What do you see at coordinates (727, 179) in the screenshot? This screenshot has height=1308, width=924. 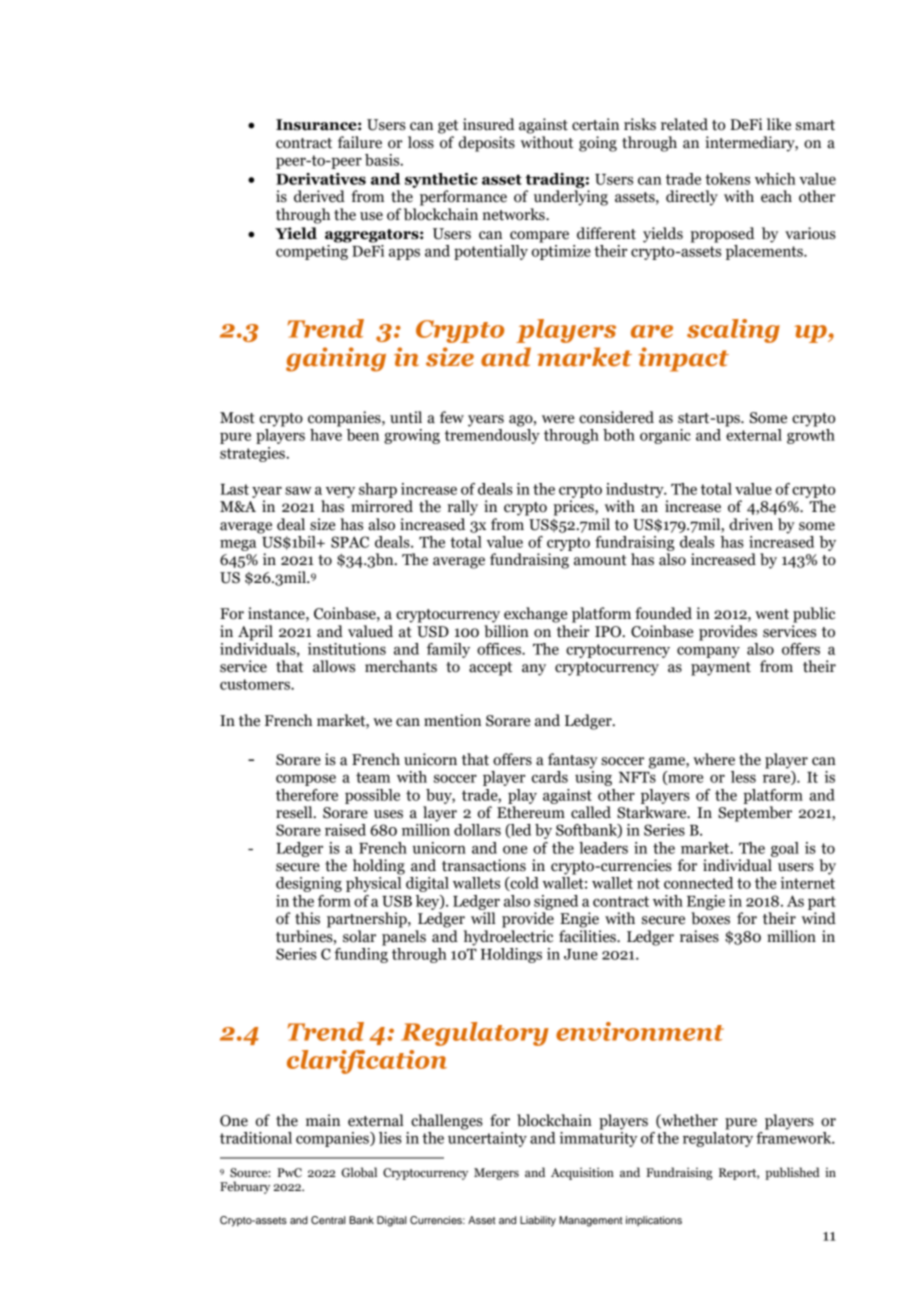 I see `tokens` at bounding box center [727, 179].
